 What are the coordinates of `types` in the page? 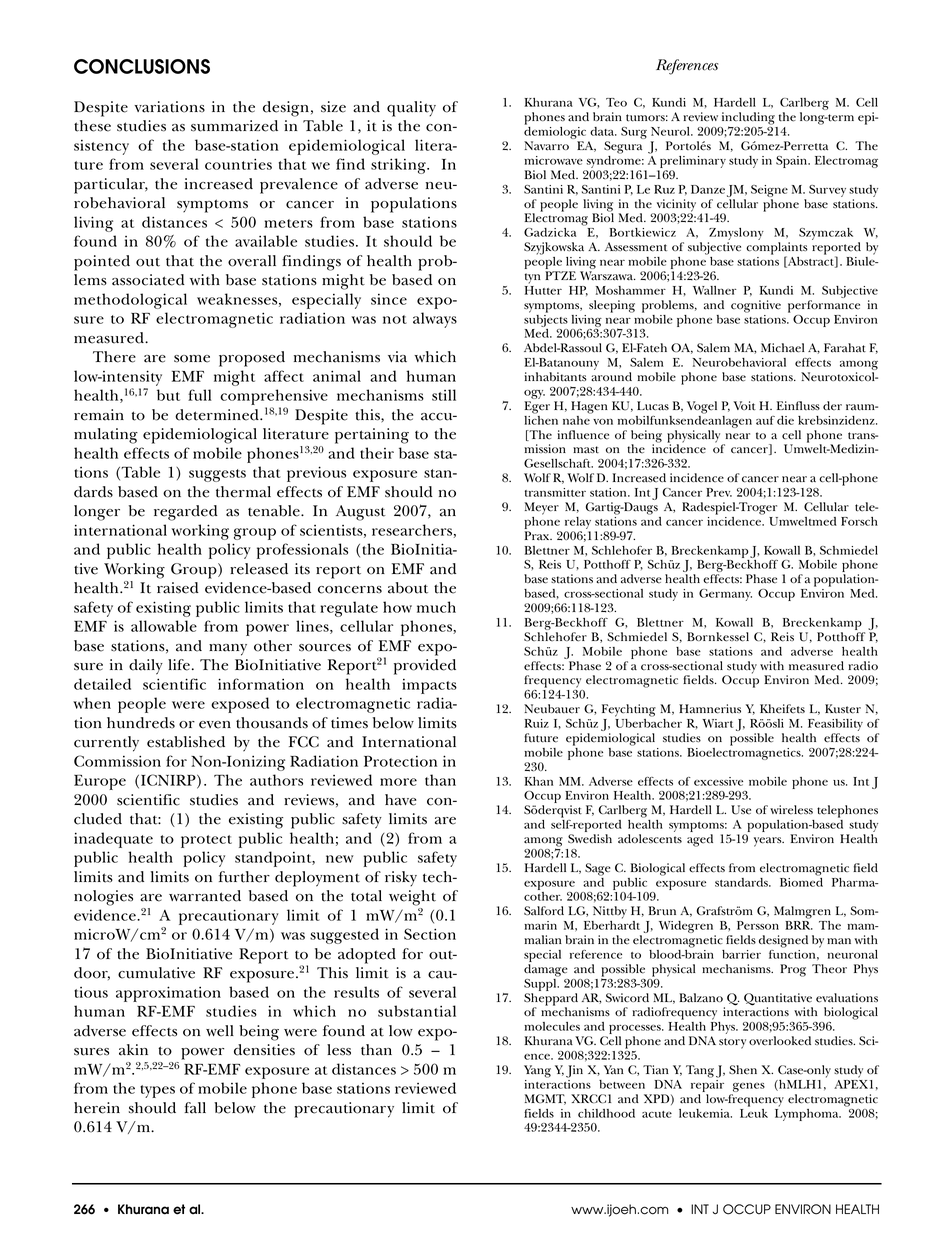 It's located at (157, 1091).
